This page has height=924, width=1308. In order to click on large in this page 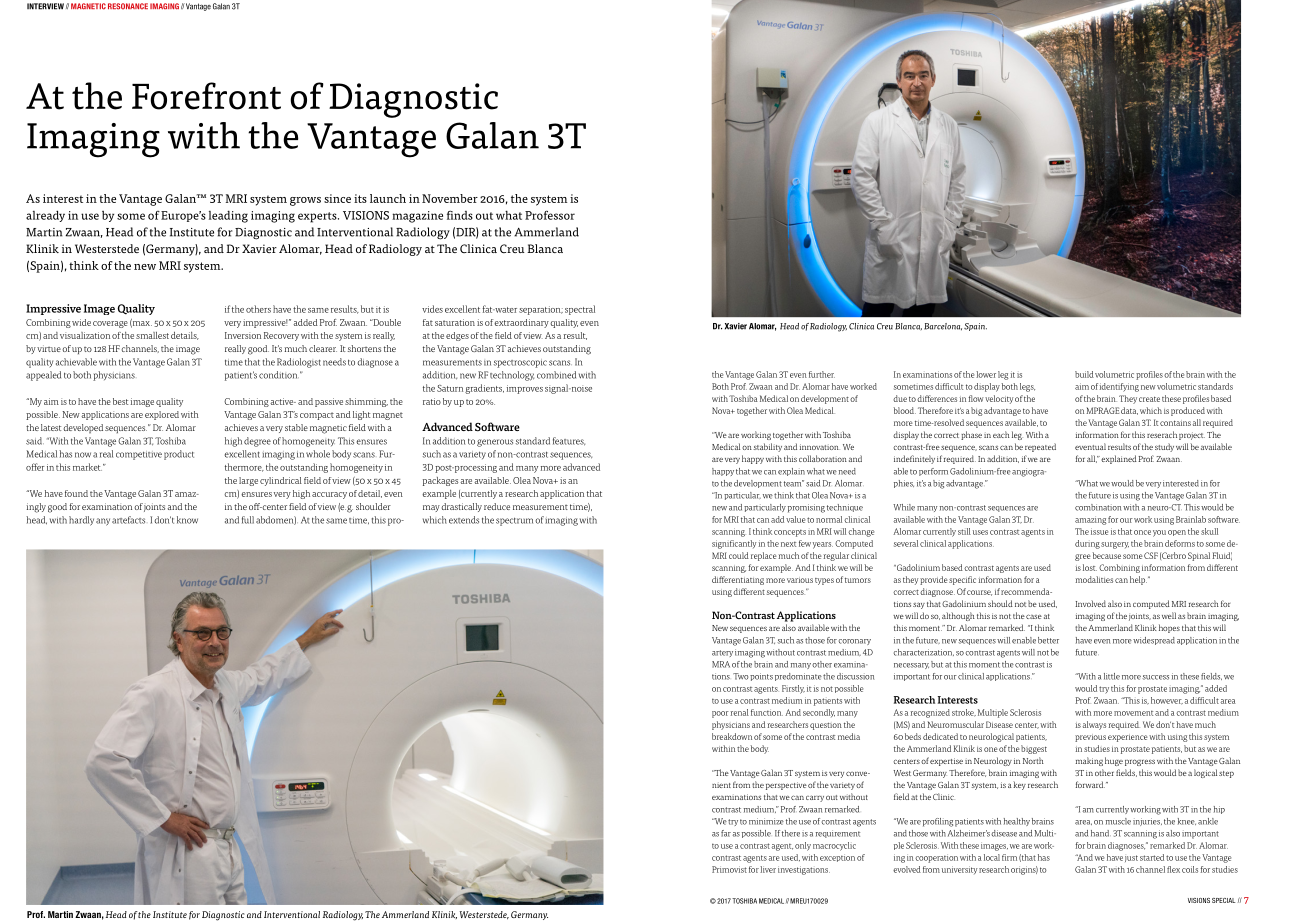, I will do `click(248, 481)`.
